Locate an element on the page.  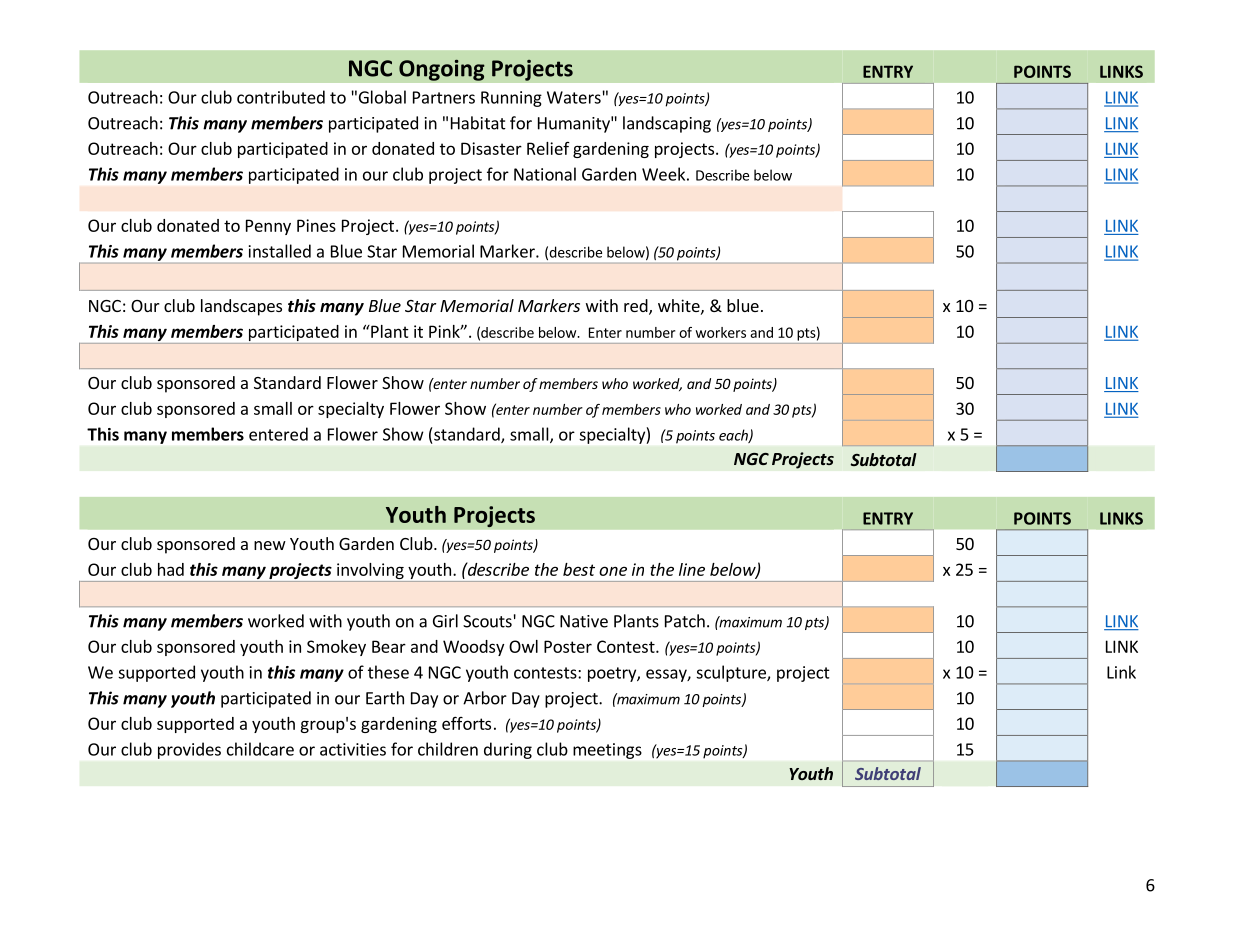
childcare is located at coordinates (260, 749).
